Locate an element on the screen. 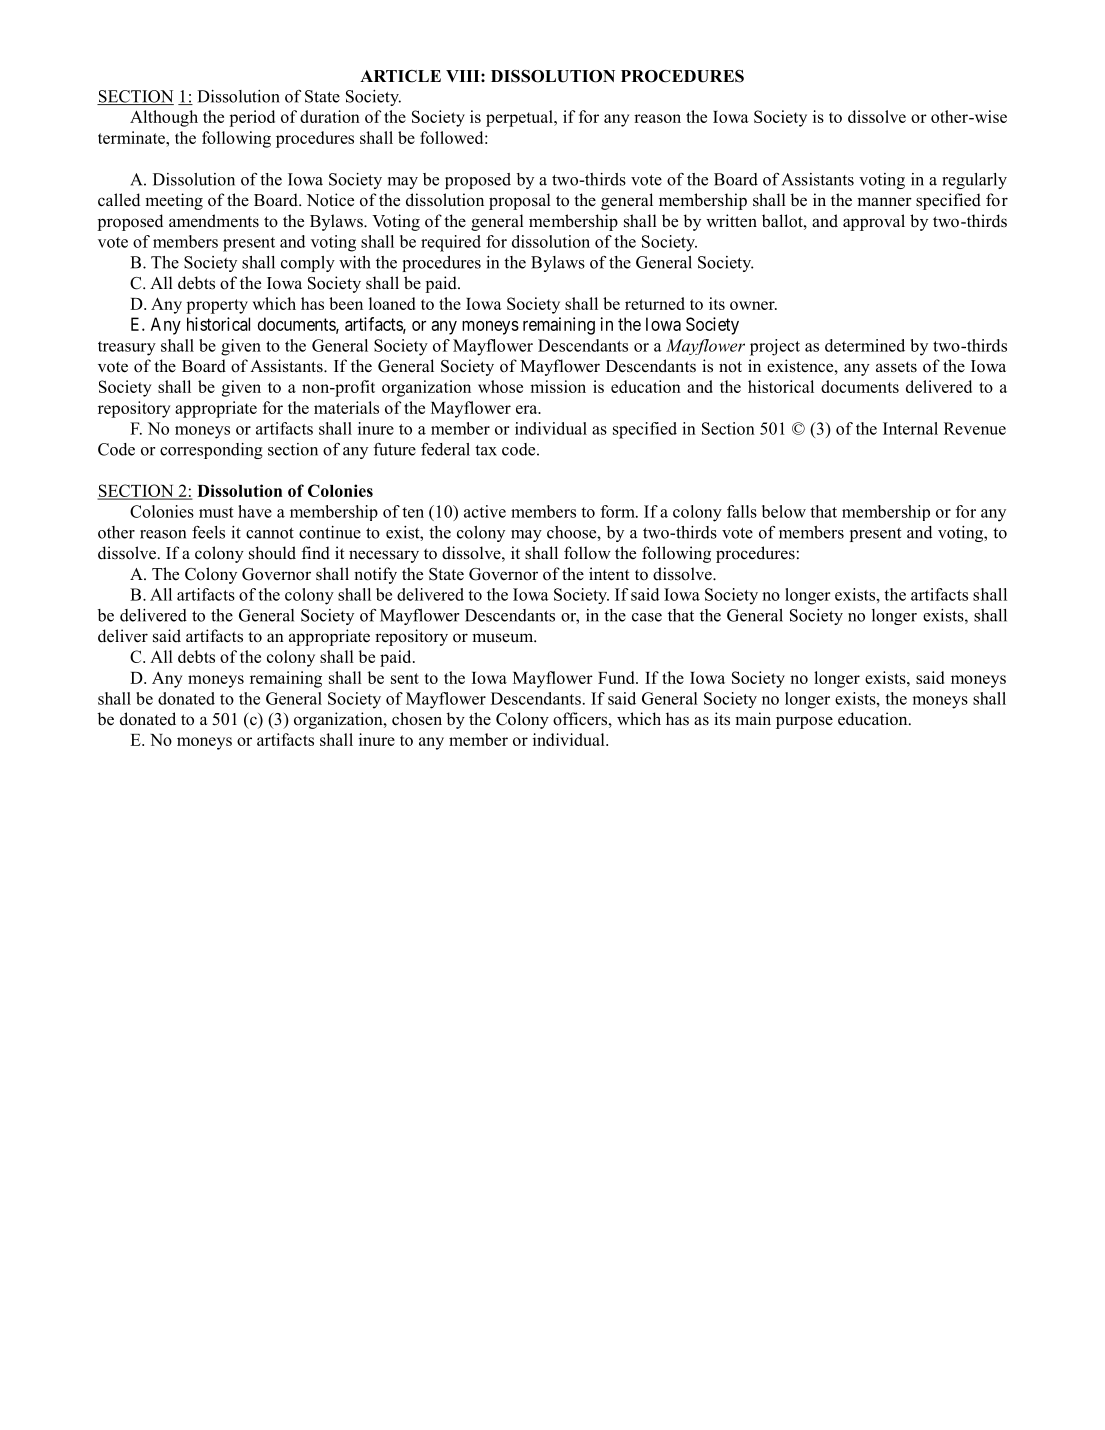  active is located at coordinates (485, 511).
